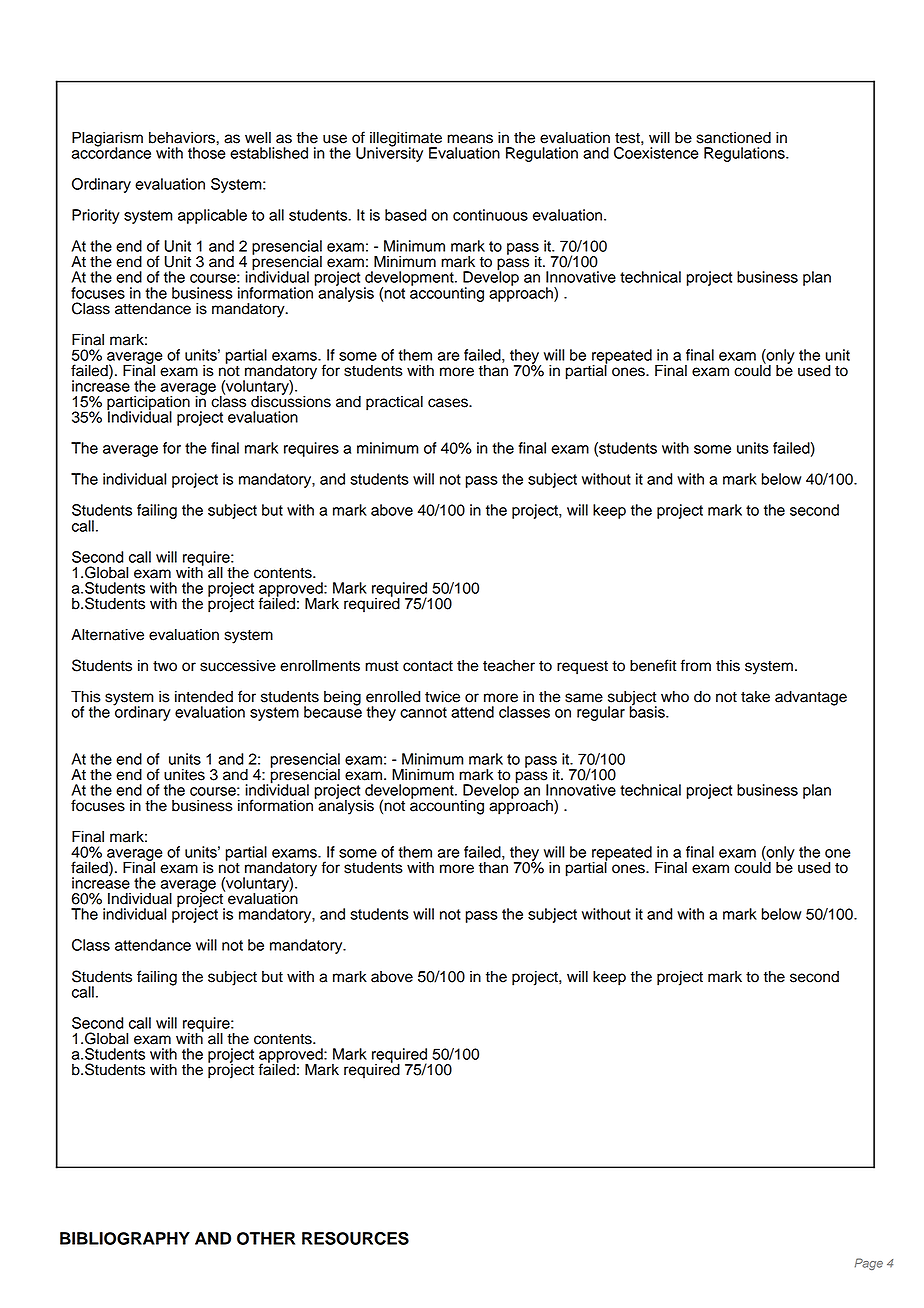  I want to click on cannot, so click(423, 712).
